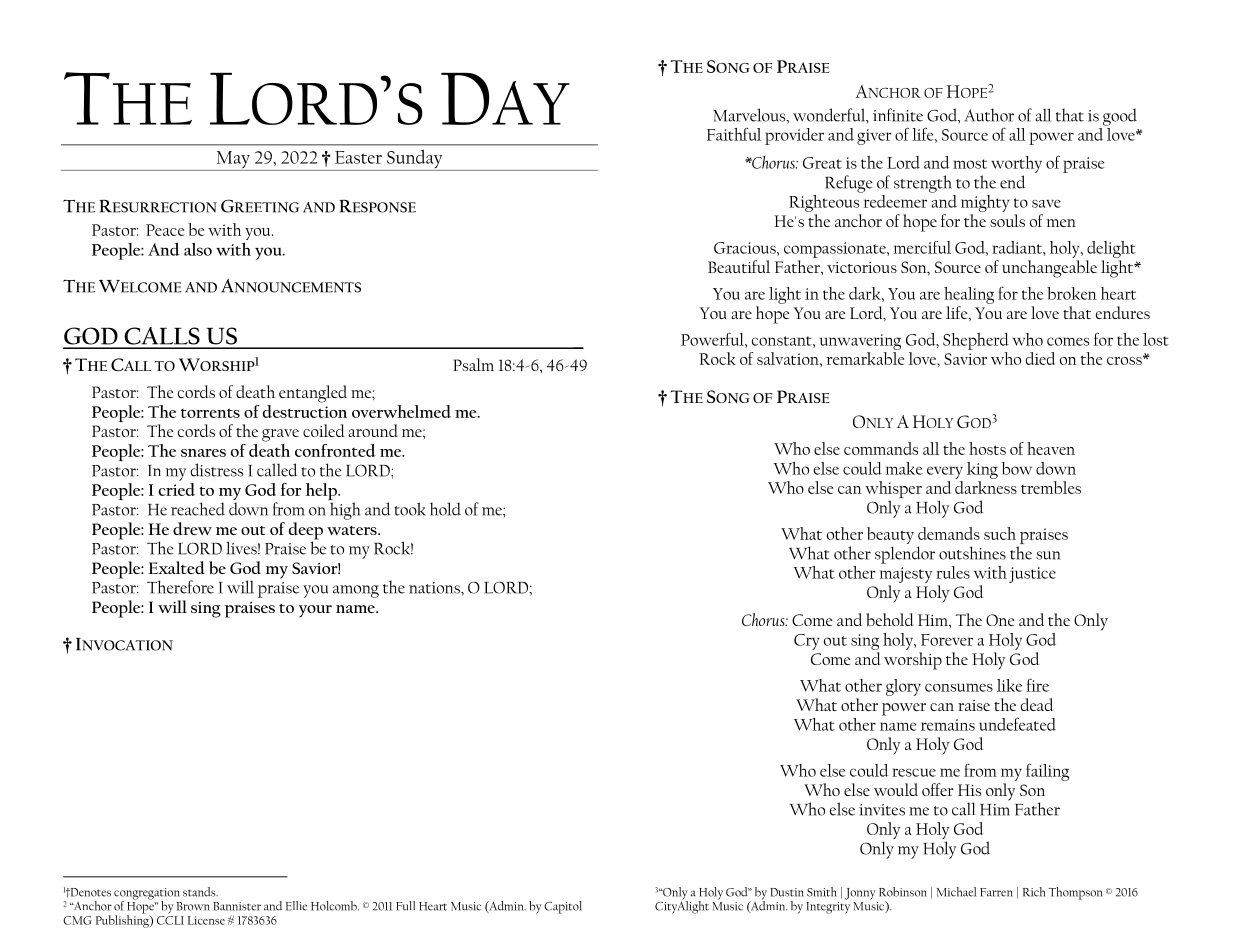  Describe the element at coordinates (1000, 533) in the screenshot. I see `such` at that location.
